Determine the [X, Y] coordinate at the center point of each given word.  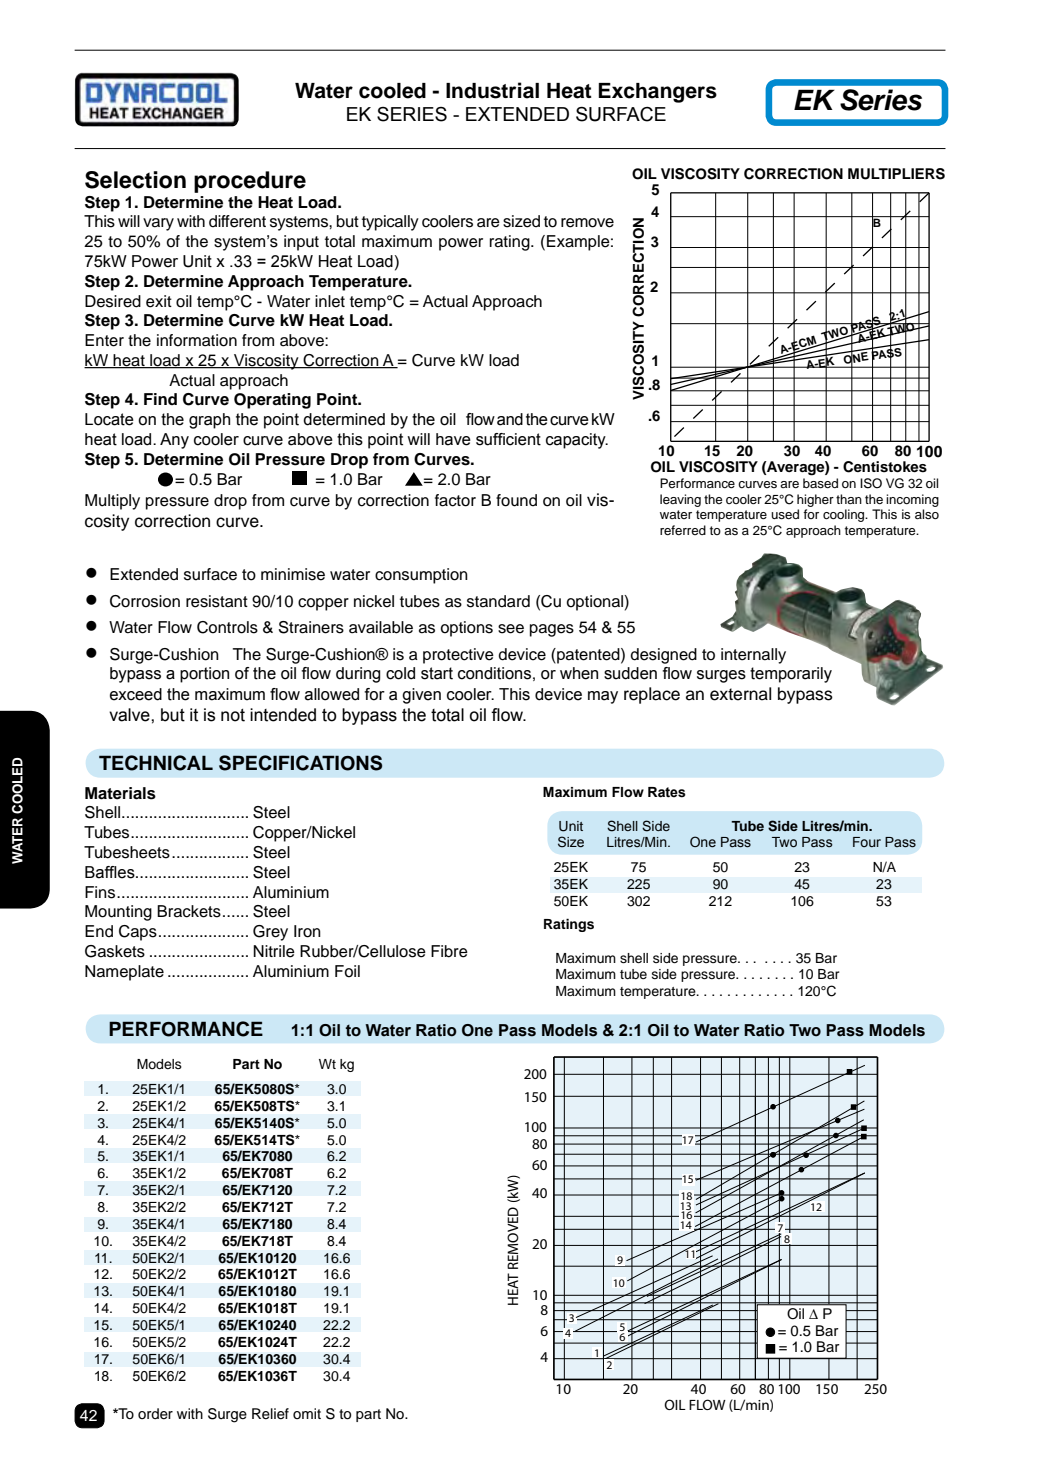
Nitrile [274, 951]
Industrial [492, 90]
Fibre [449, 951]
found [516, 500]
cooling [845, 515]
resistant [217, 601]
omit [307, 1413]
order [155, 1414]
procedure [250, 182]
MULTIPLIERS [896, 174]
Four [867, 842]
